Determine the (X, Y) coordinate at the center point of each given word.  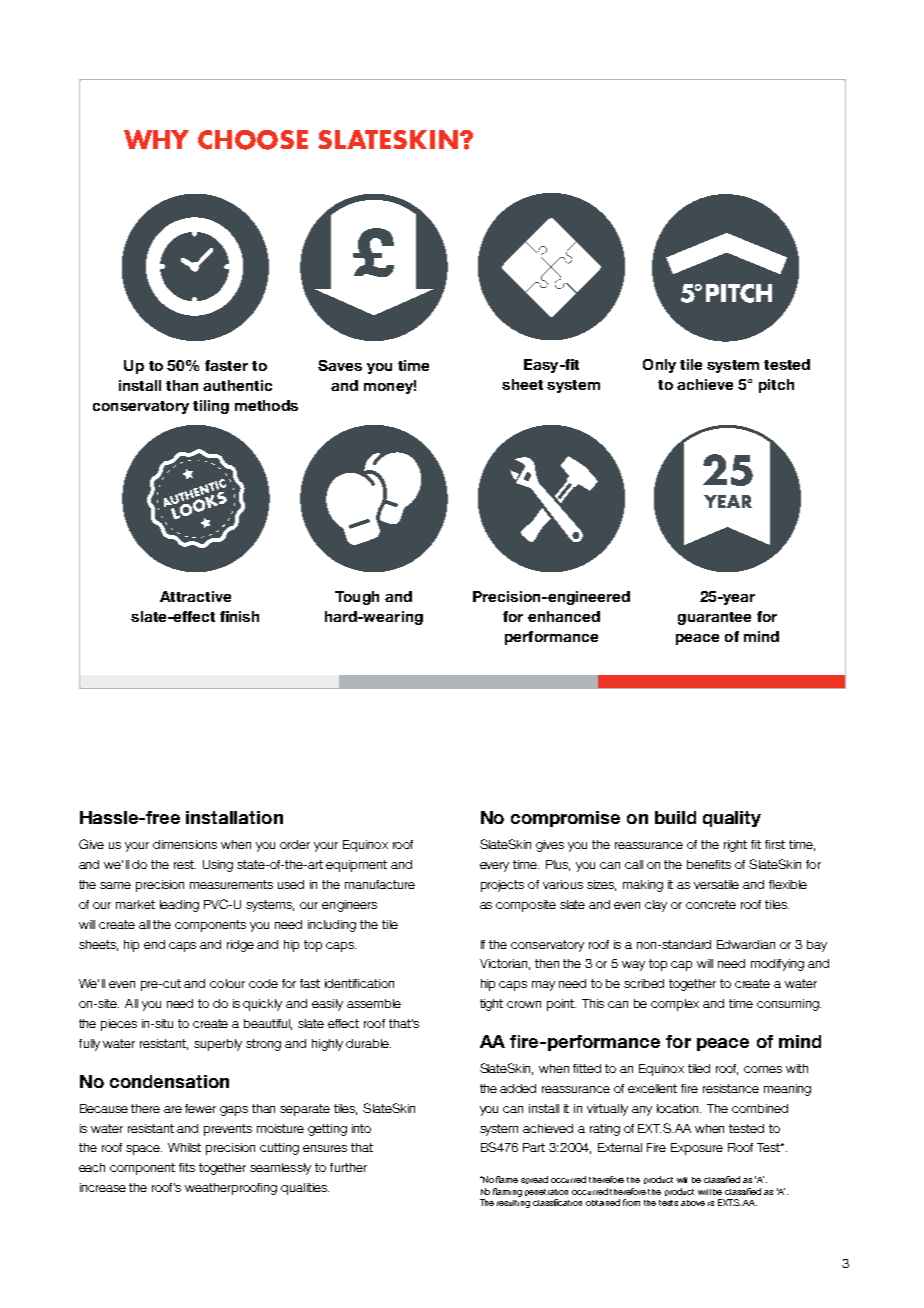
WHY (156, 139)
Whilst (184, 1147)
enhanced (564, 616)
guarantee (714, 618)
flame (507, 1179)
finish (239, 616)
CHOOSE (253, 140)
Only (659, 366)
